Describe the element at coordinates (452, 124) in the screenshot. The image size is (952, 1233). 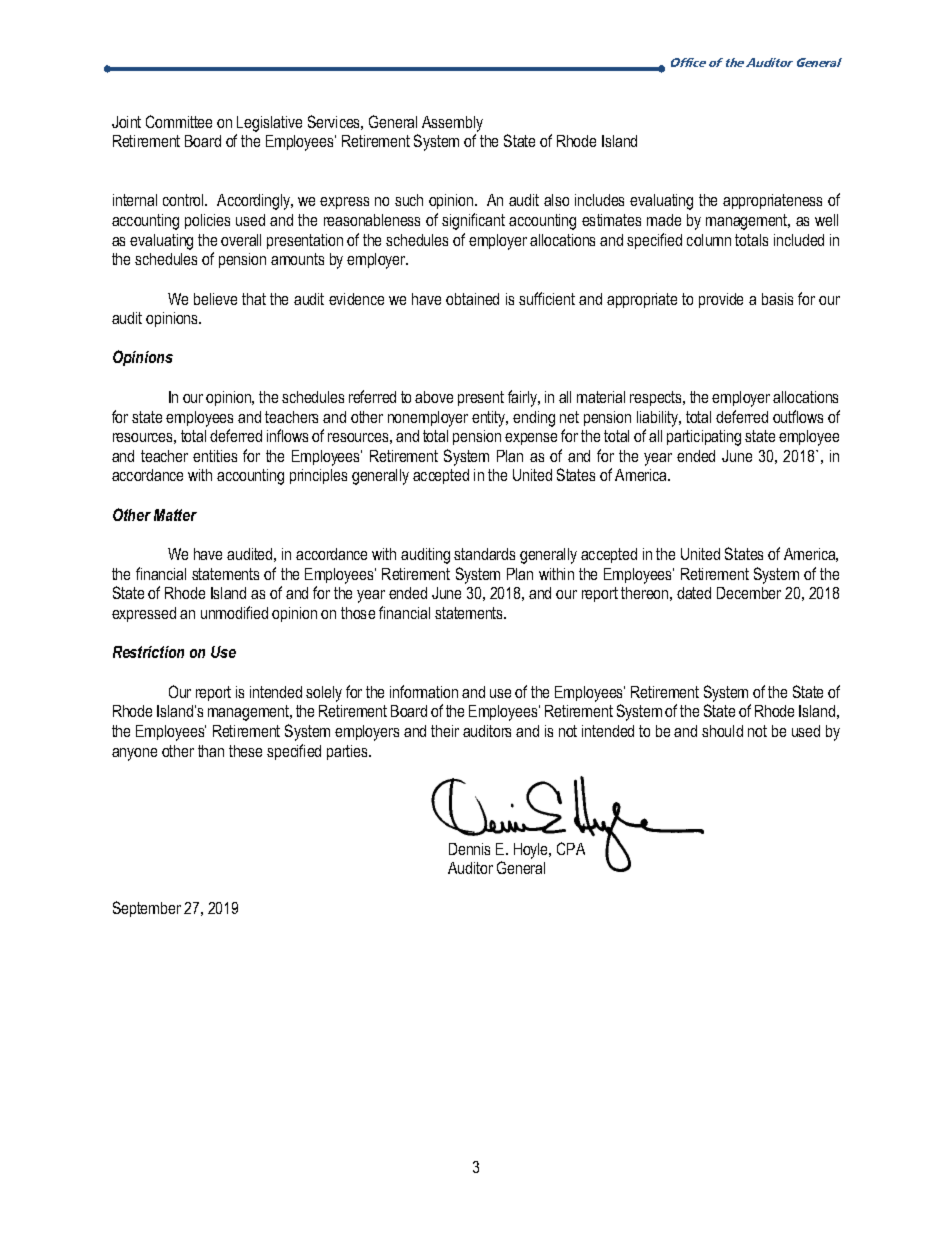
I see `Assembly` at that location.
